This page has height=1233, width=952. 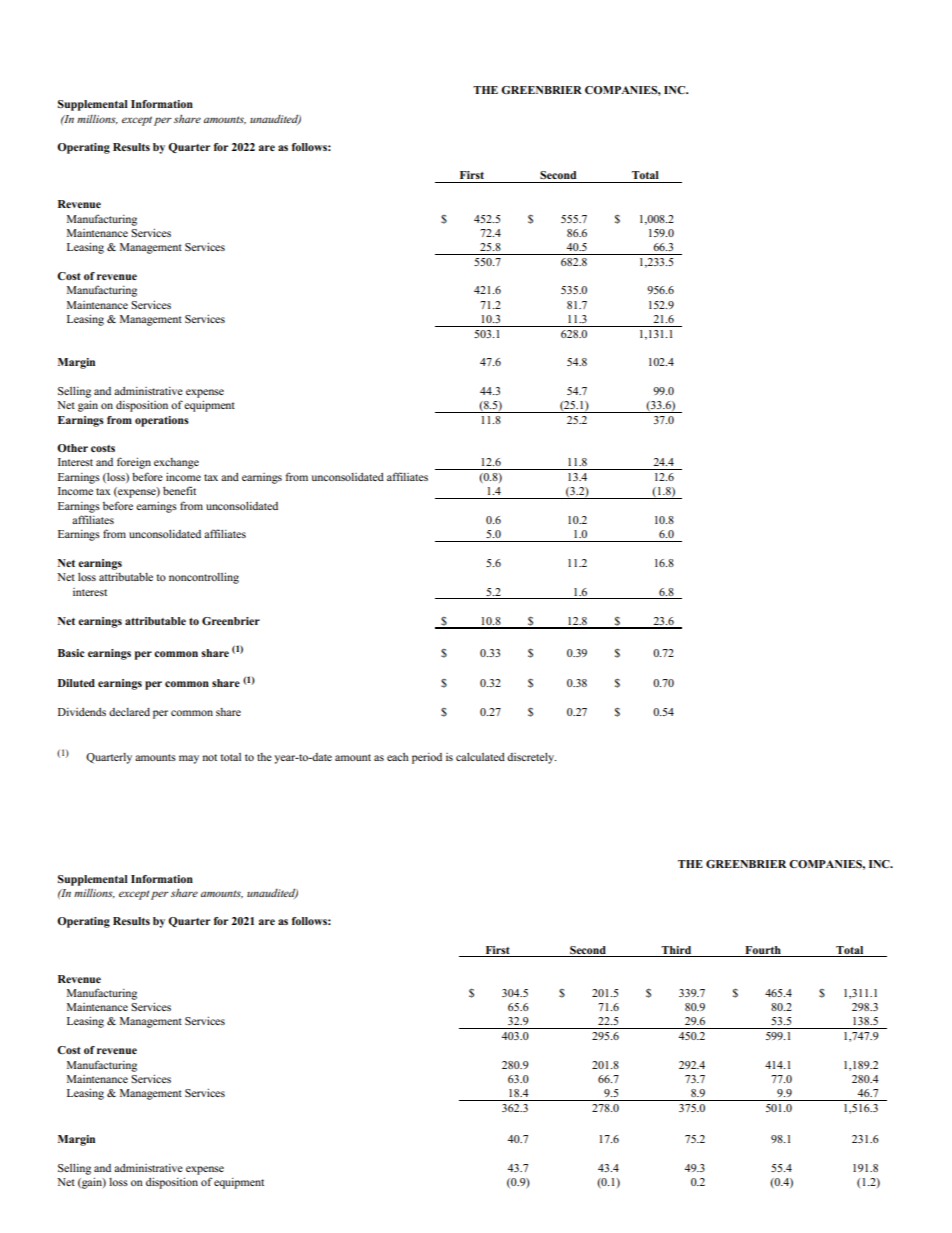 I want to click on operations, so click(x=162, y=421).
